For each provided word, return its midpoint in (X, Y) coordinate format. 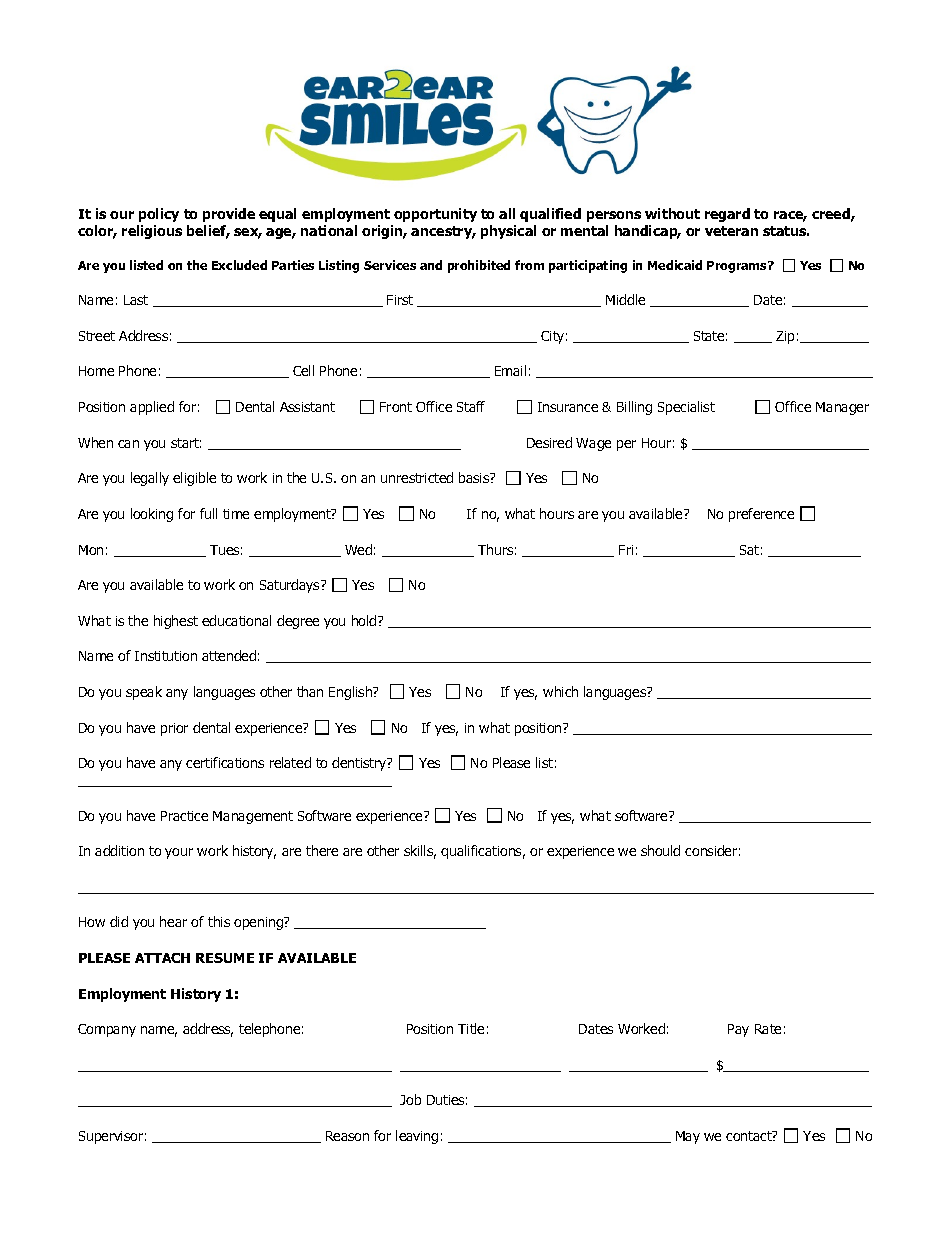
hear (173, 921)
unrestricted (417, 477)
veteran (731, 231)
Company (107, 1030)
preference (761, 515)
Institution (166, 656)
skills (420, 852)
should (660, 850)
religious (152, 232)
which (560, 691)
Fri (626, 550)
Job (410, 1099)
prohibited (479, 266)
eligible (194, 479)
